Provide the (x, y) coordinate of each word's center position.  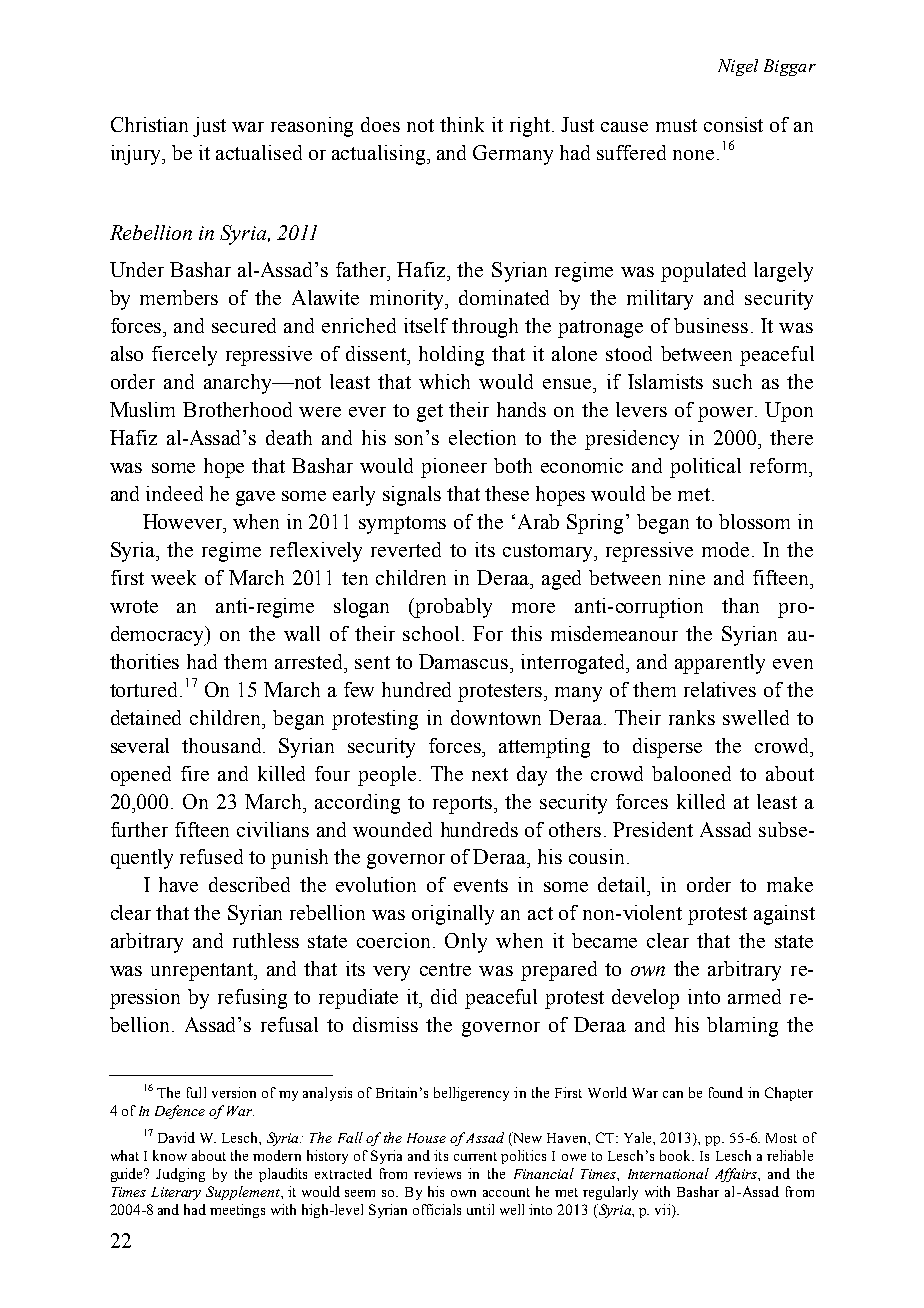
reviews (437, 1173)
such (732, 381)
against (784, 915)
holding (451, 356)
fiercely (184, 356)
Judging (180, 1175)
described (249, 884)
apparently (720, 664)
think (462, 124)
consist (733, 124)
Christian (149, 124)
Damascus (465, 661)
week (173, 577)
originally (453, 915)
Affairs (737, 1175)
